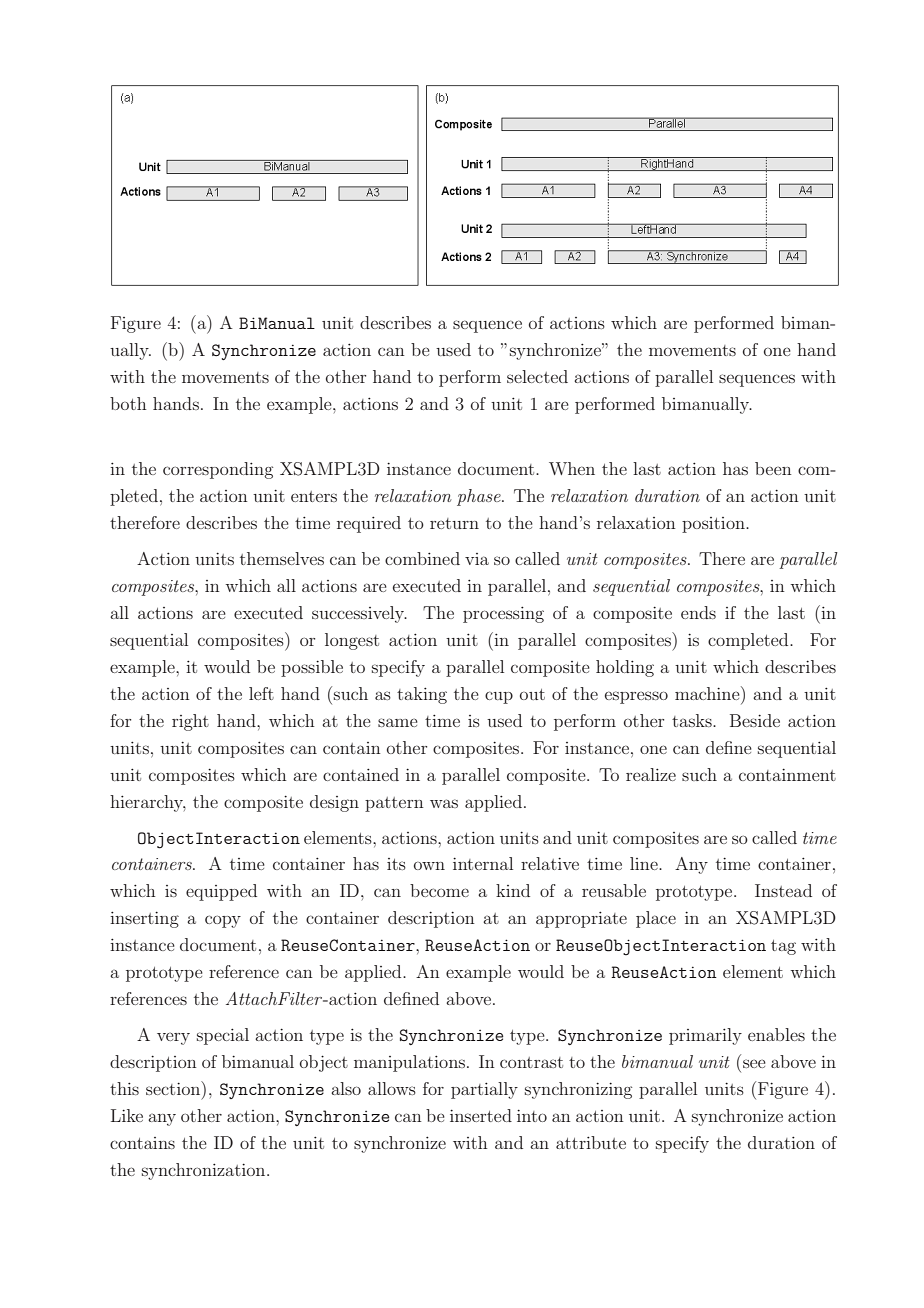 The height and width of the image is (1308, 924). What do you see at coordinates (128, 403) in the image?
I see `both` at bounding box center [128, 403].
